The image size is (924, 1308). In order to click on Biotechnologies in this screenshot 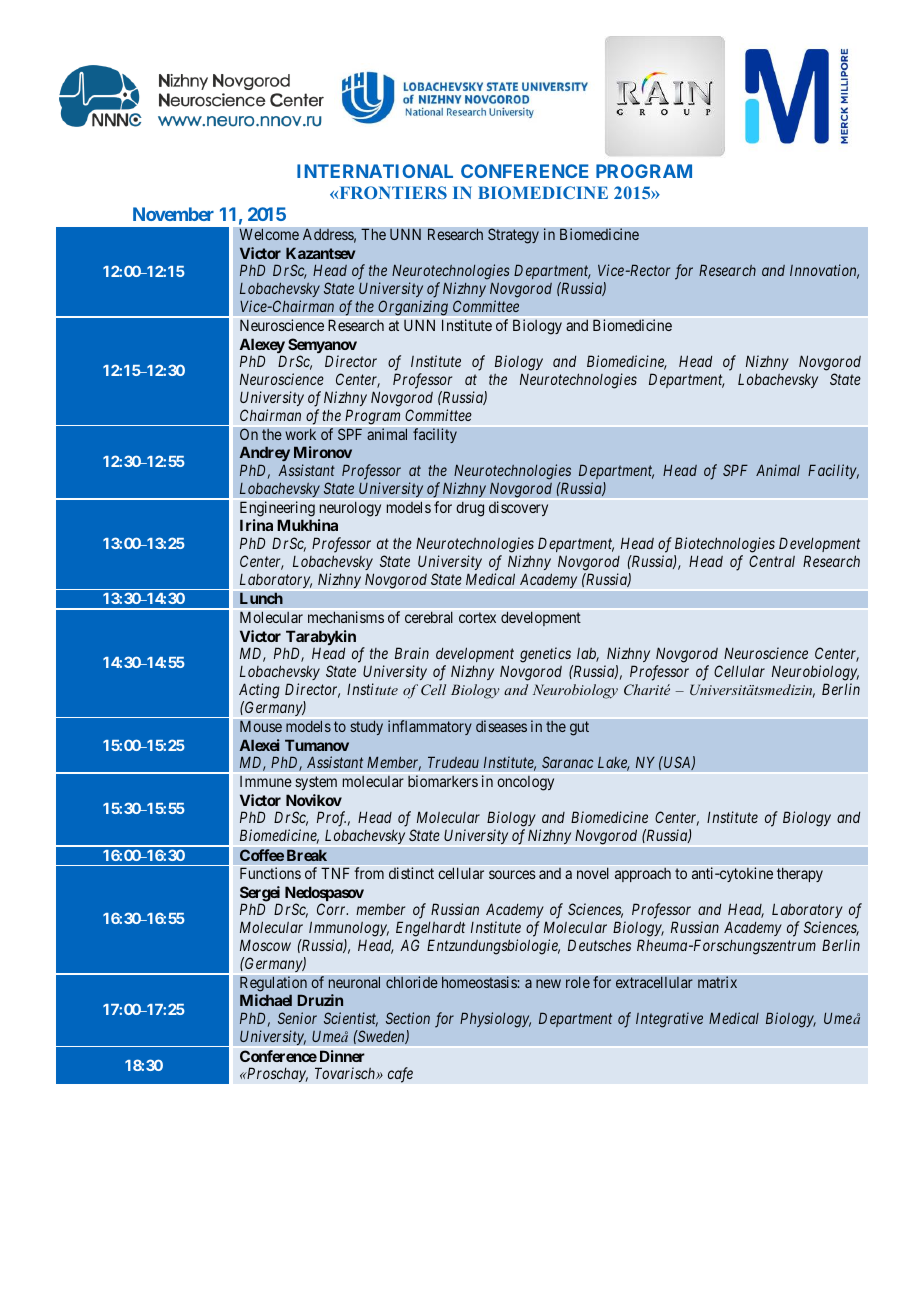, I will do `click(725, 545)`.
